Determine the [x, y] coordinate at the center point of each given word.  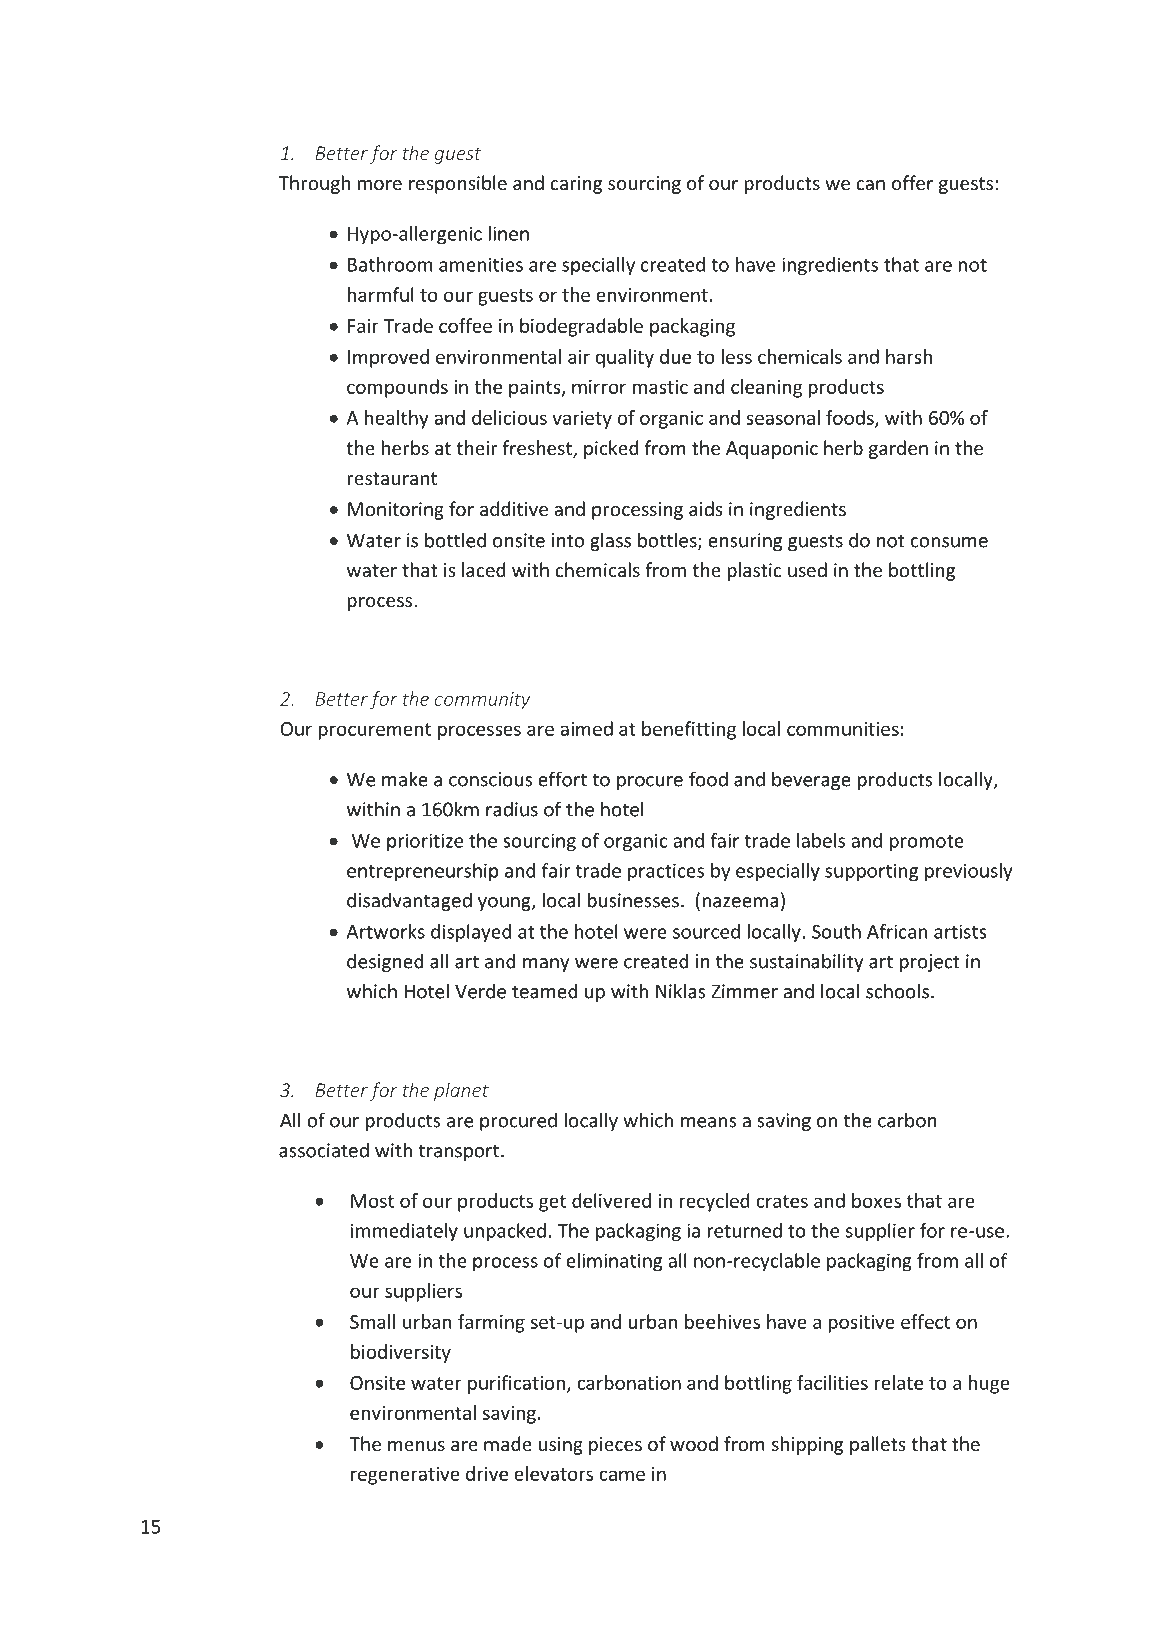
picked [611, 449]
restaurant [392, 478]
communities [843, 729]
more [380, 185]
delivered [611, 1200]
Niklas [681, 991]
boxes [876, 1200]
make [405, 779]
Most [372, 1201]
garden [898, 449]
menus [416, 1446]
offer [912, 182]
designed [385, 962]
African [897, 931]
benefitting [689, 730]
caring [576, 185]
